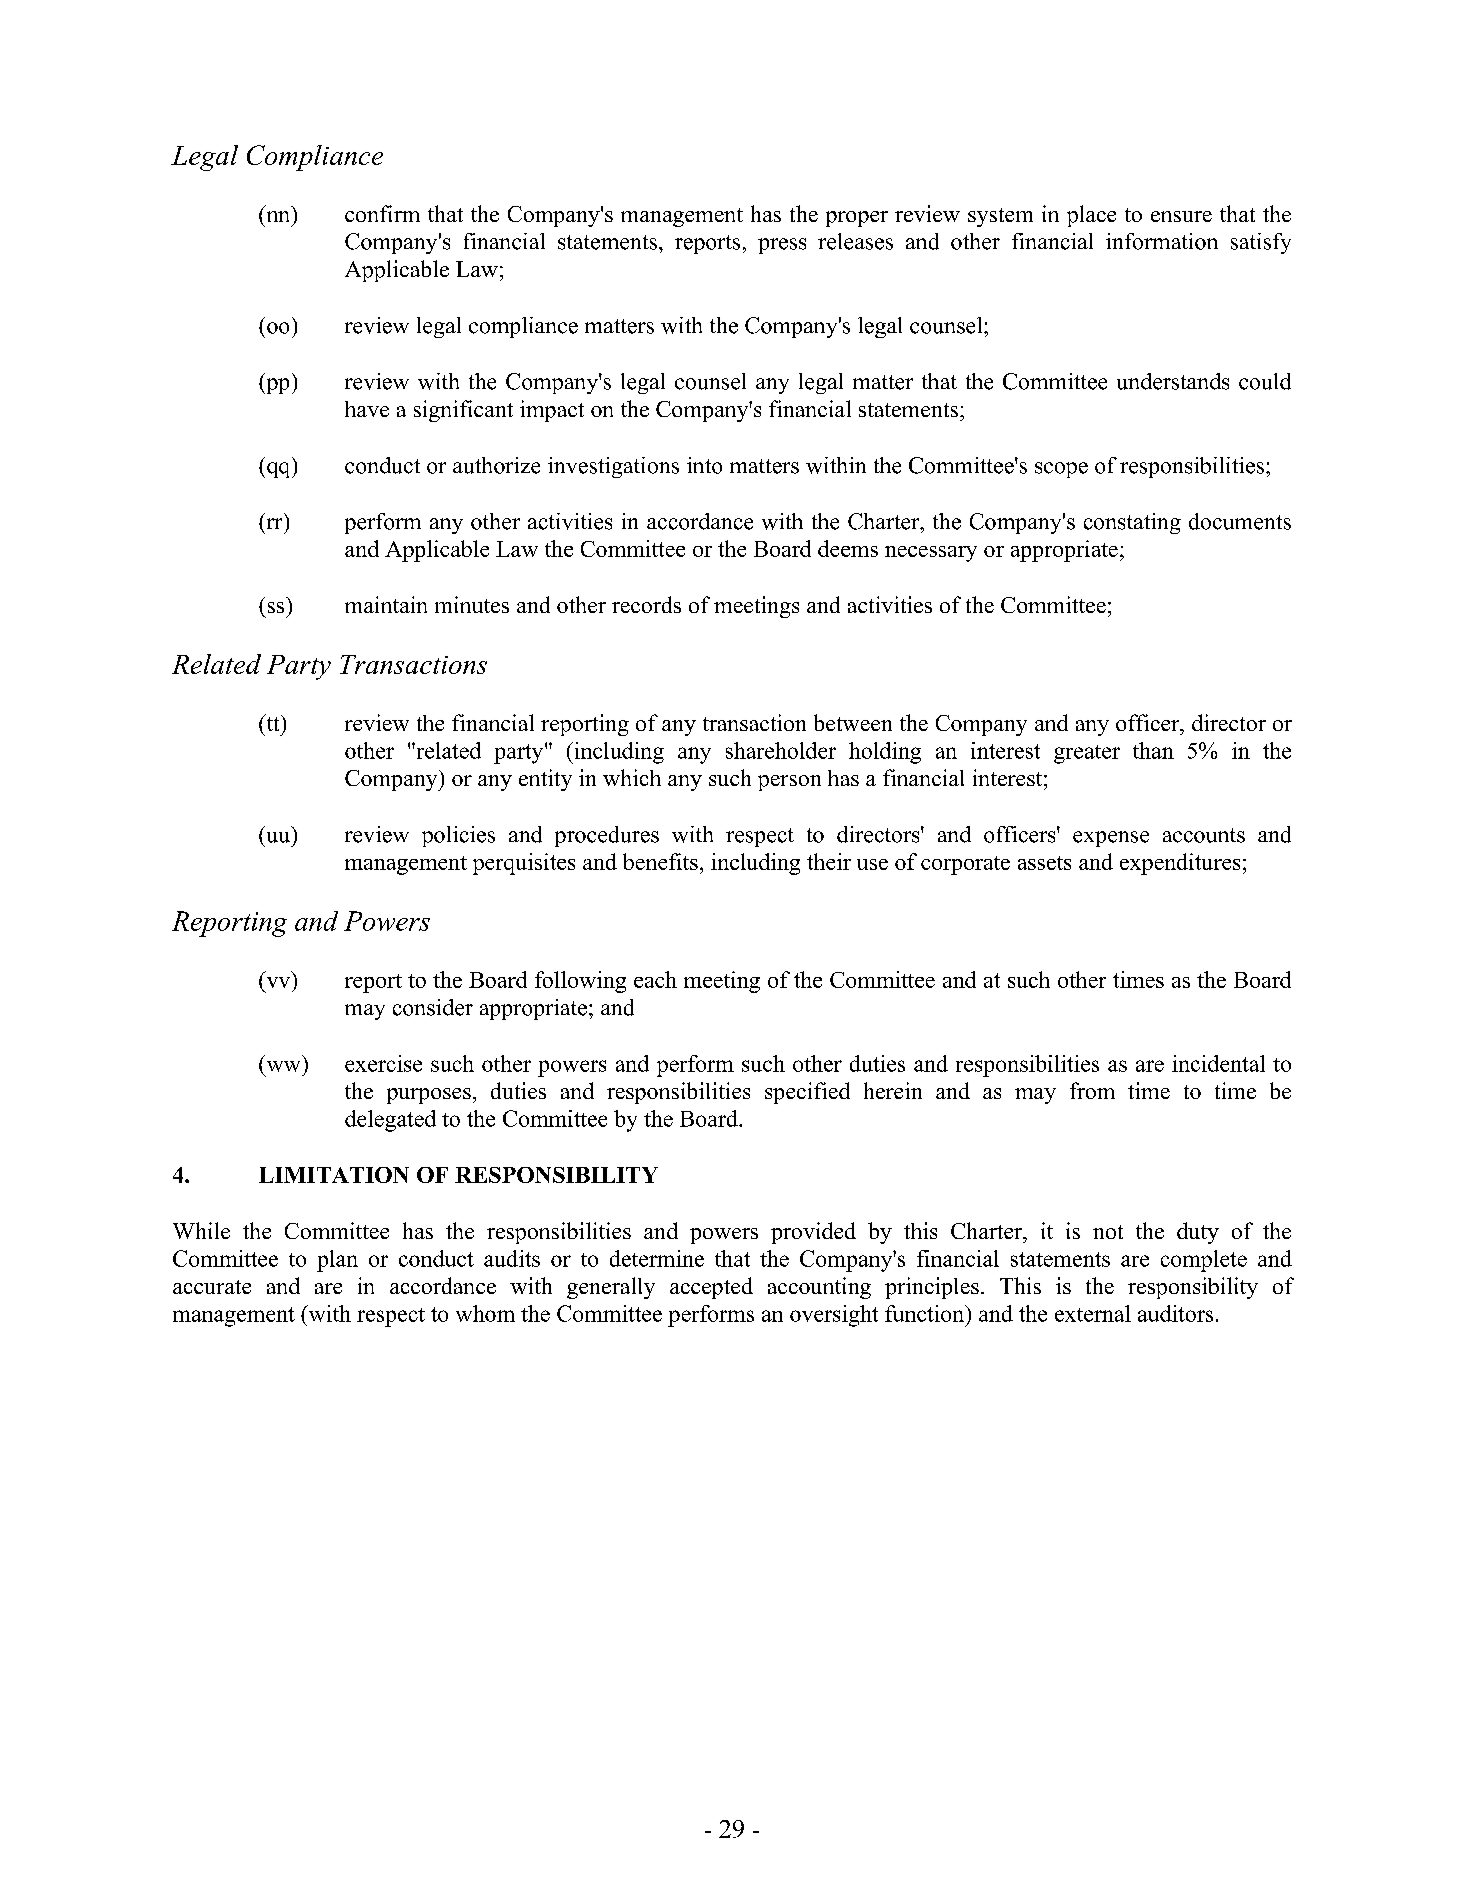 Image resolution: width=1464 pixels, height=1895 pixels. I want to click on policies, so click(458, 836).
